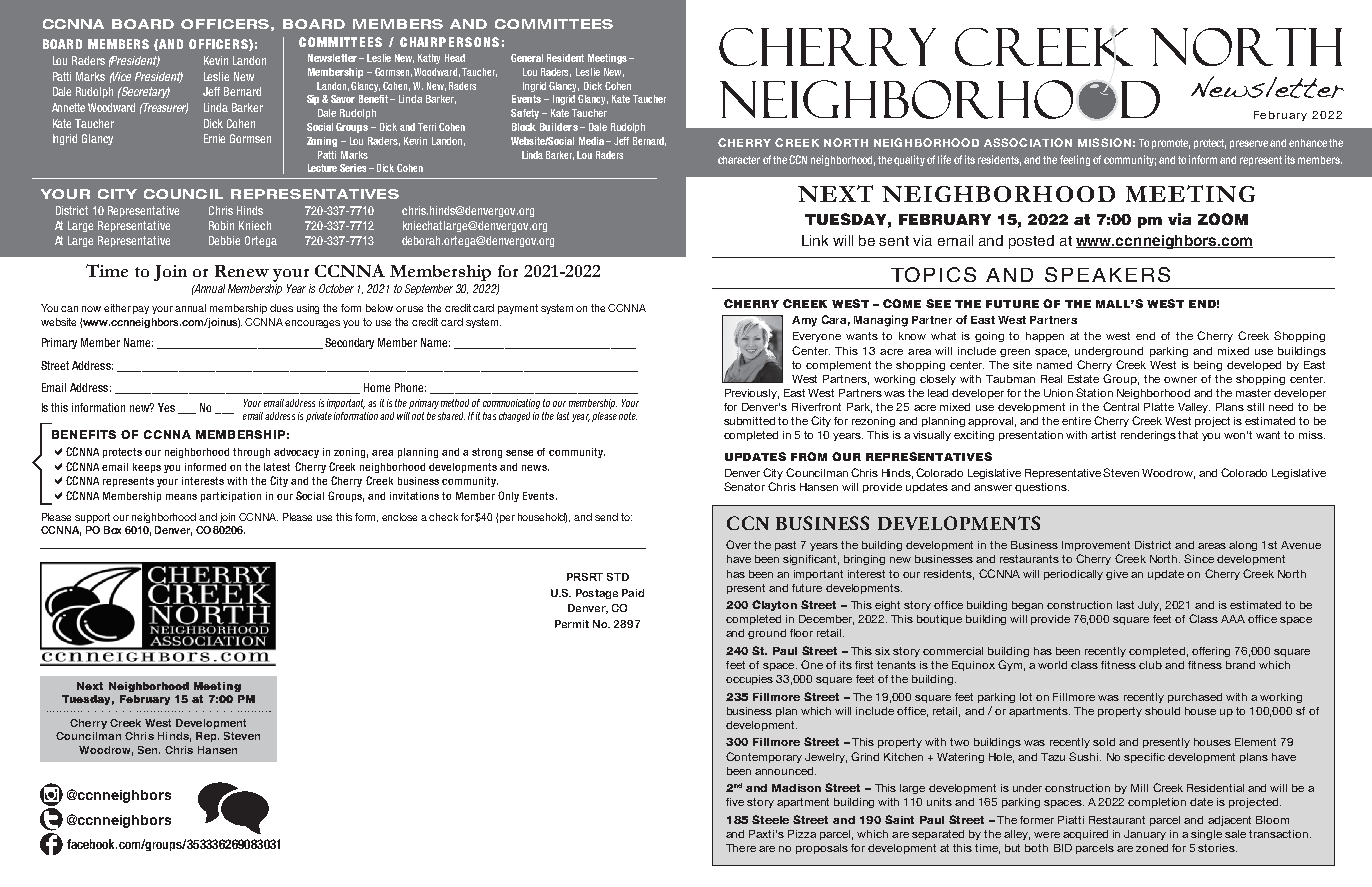 The height and width of the screenshot is (887, 1372). What do you see at coordinates (242, 271) in the screenshot?
I see `Renew` at bounding box center [242, 271].
